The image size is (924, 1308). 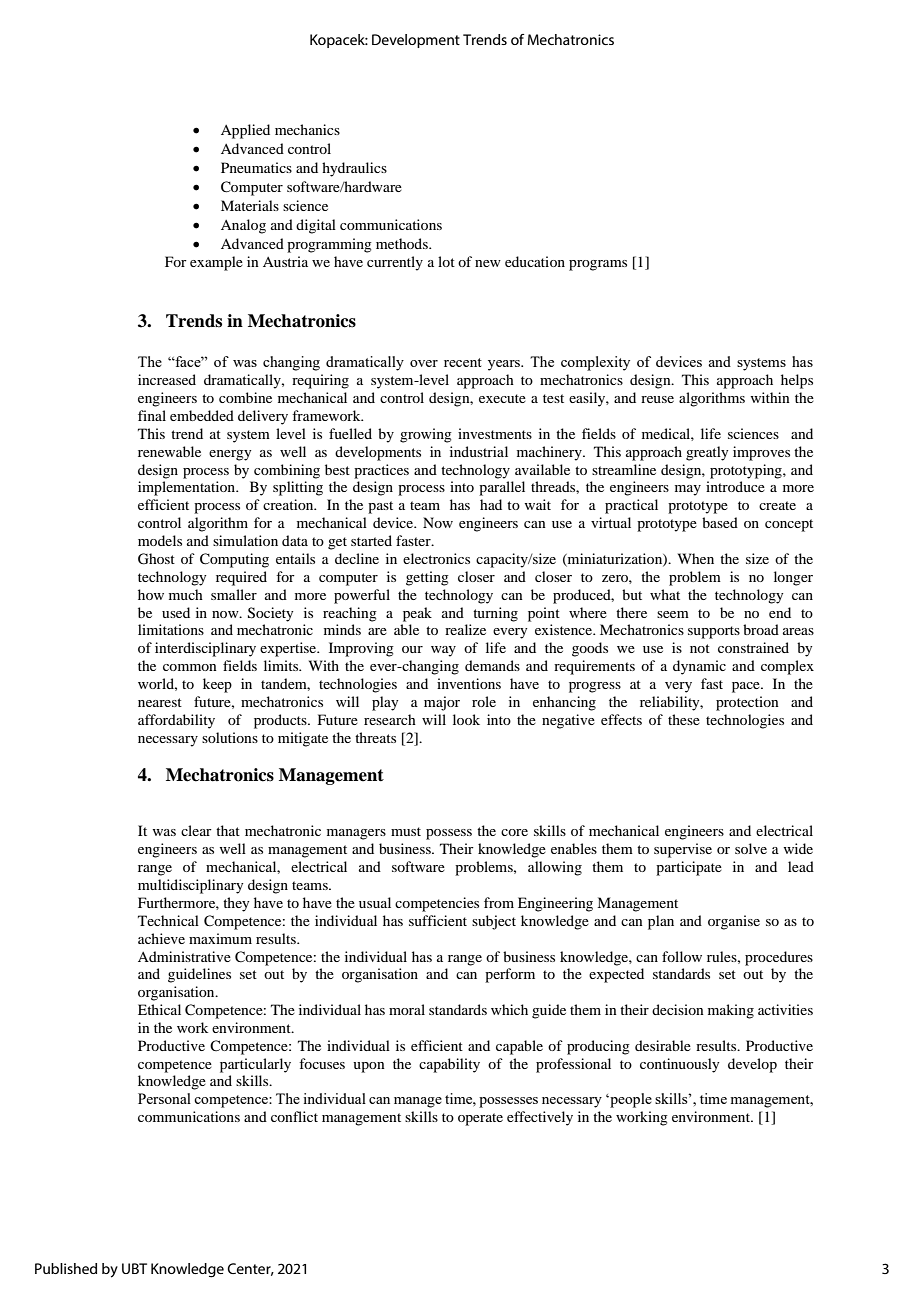 I want to click on models, so click(x=160, y=540).
